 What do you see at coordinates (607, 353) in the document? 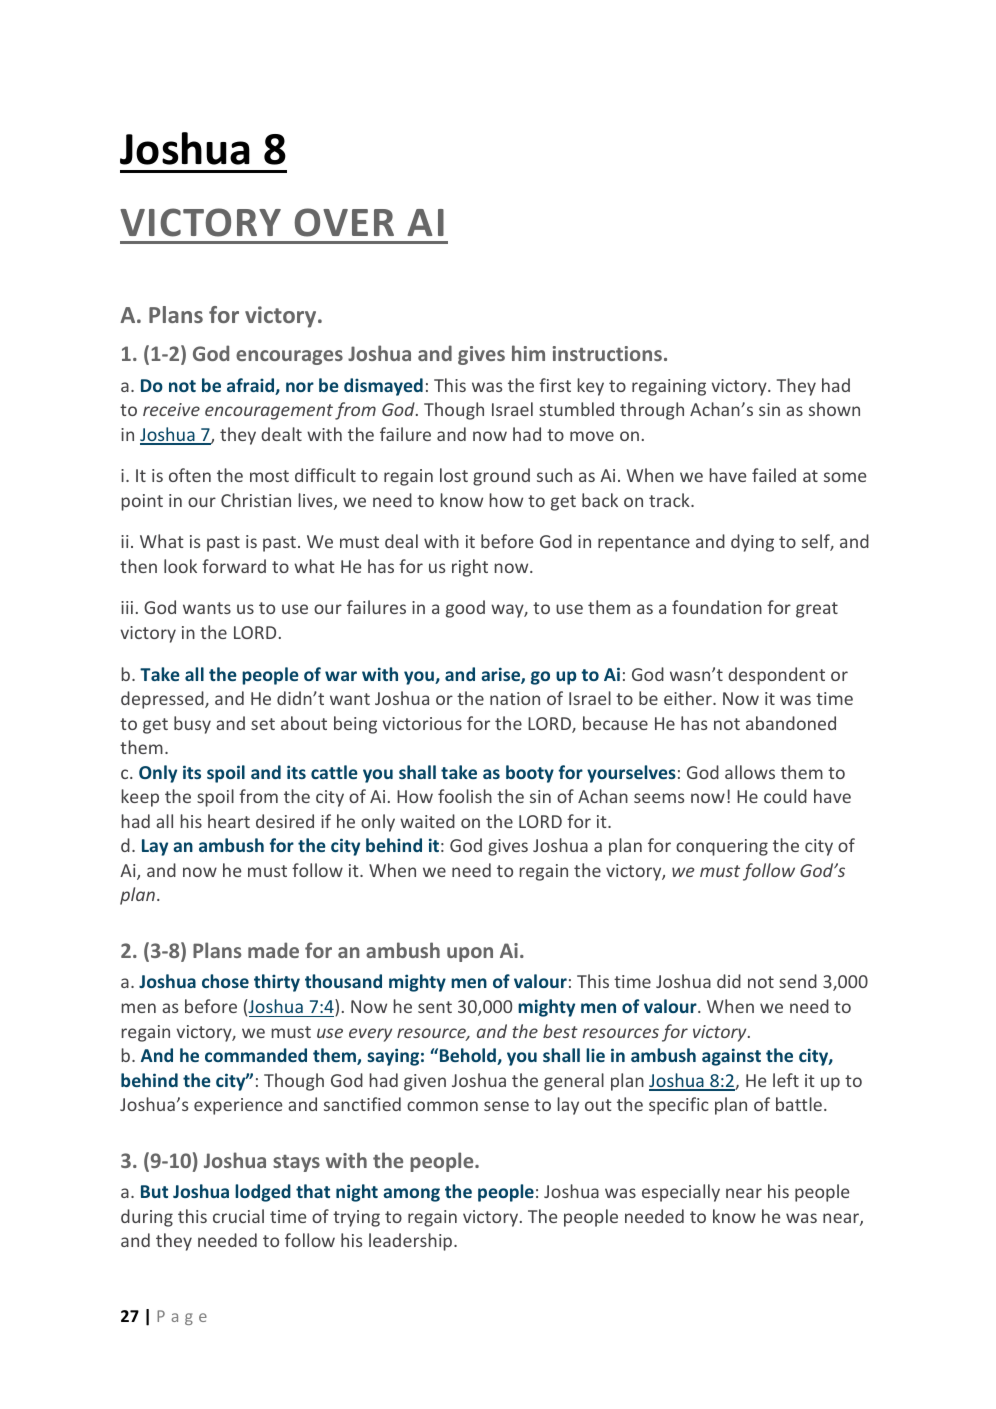
I see `instructions` at bounding box center [607, 353].
